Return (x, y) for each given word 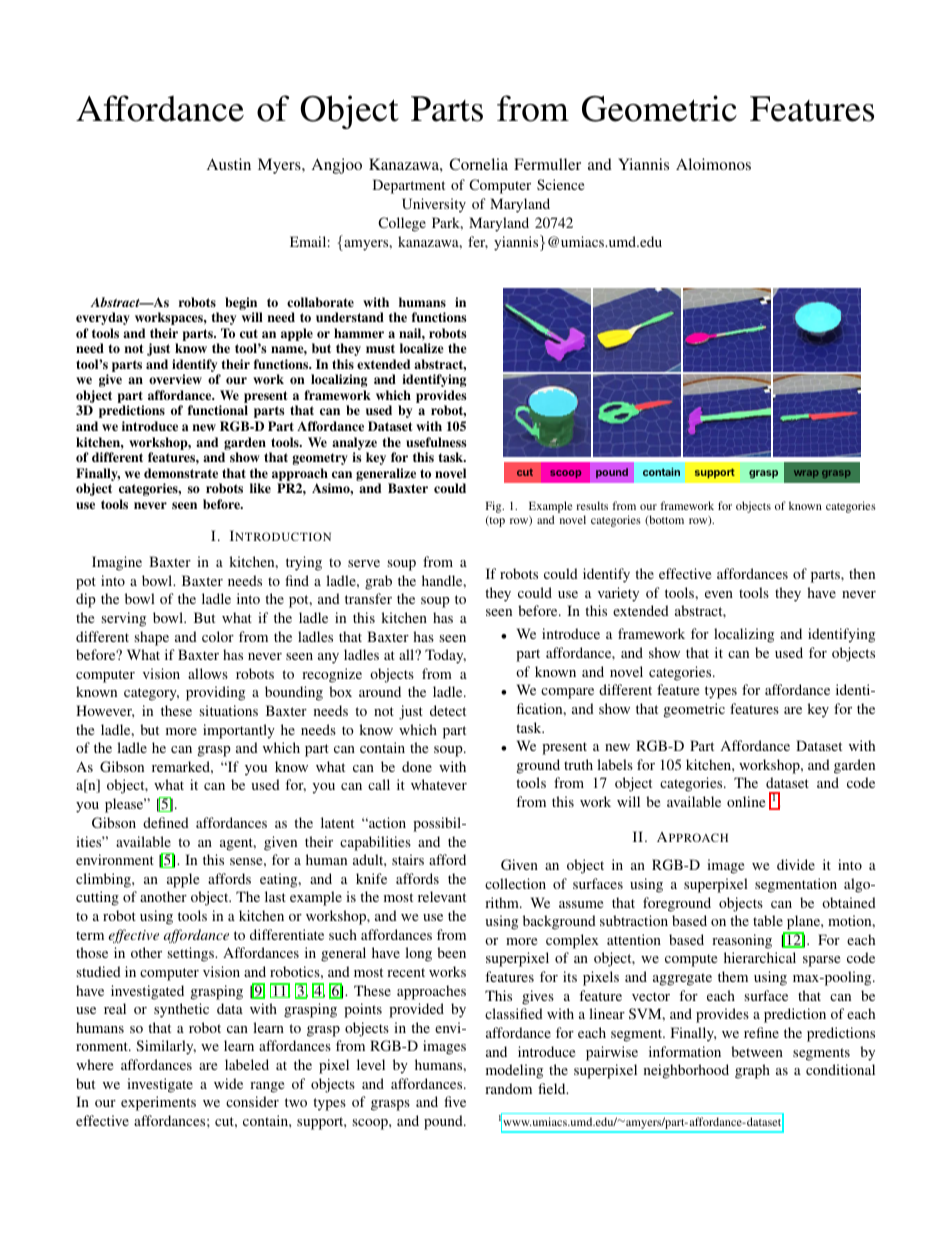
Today (445, 656)
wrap (806, 474)
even (719, 594)
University (434, 205)
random (508, 1088)
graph (752, 1071)
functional (218, 410)
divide (796, 864)
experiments (158, 1103)
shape (151, 638)
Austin (229, 164)
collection (515, 883)
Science (560, 184)
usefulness (436, 442)
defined (166, 822)
